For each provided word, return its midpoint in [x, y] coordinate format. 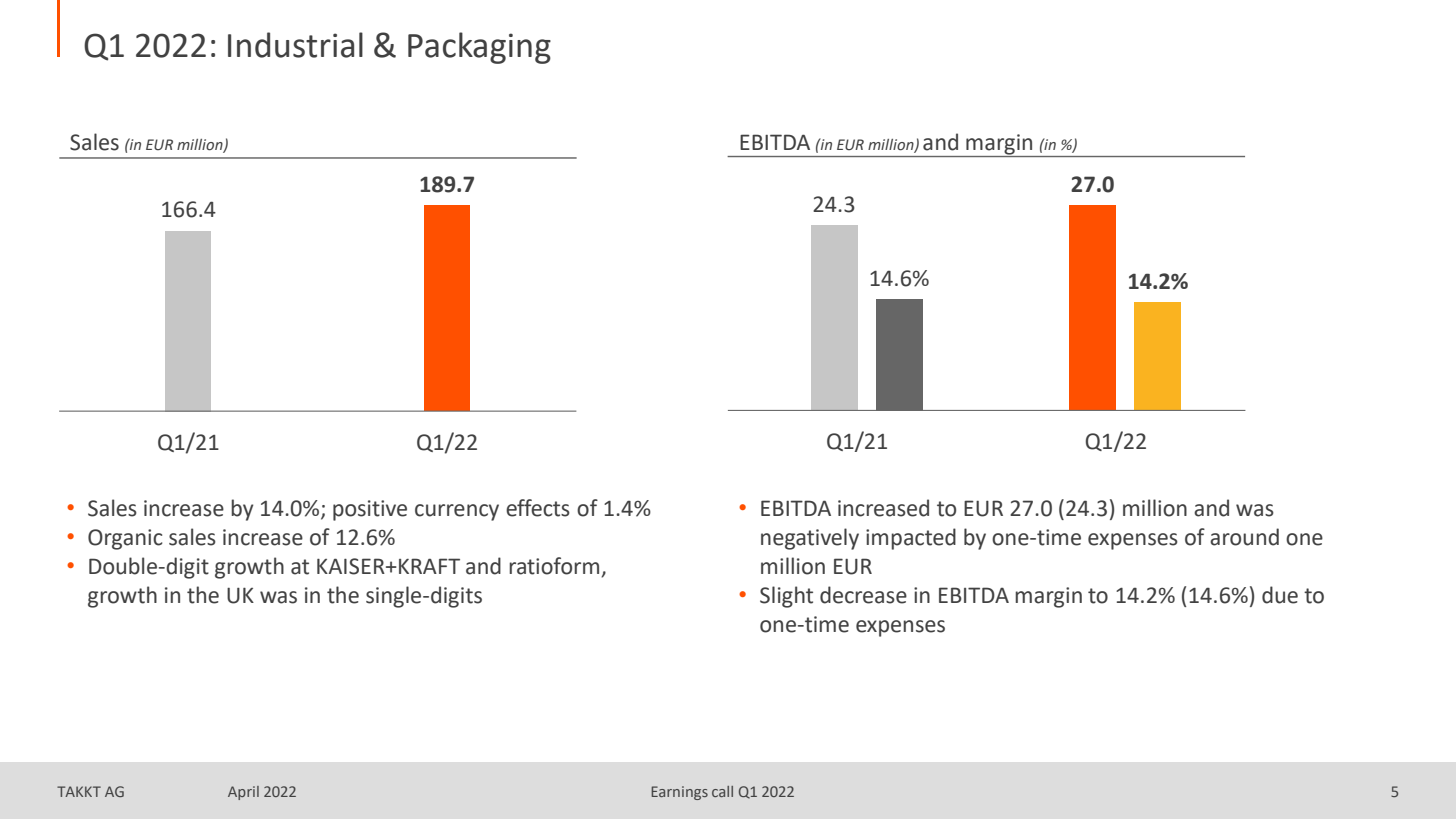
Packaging [479, 48]
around [1244, 537]
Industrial [295, 45]
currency [457, 512]
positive [370, 510]
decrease [863, 595]
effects [538, 508]
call [722, 791]
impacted [911, 539]
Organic [125, 539]
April [243, 793]
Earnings [679, 793]
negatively [810, 539]
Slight [786, 597]
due [1280, 595]
